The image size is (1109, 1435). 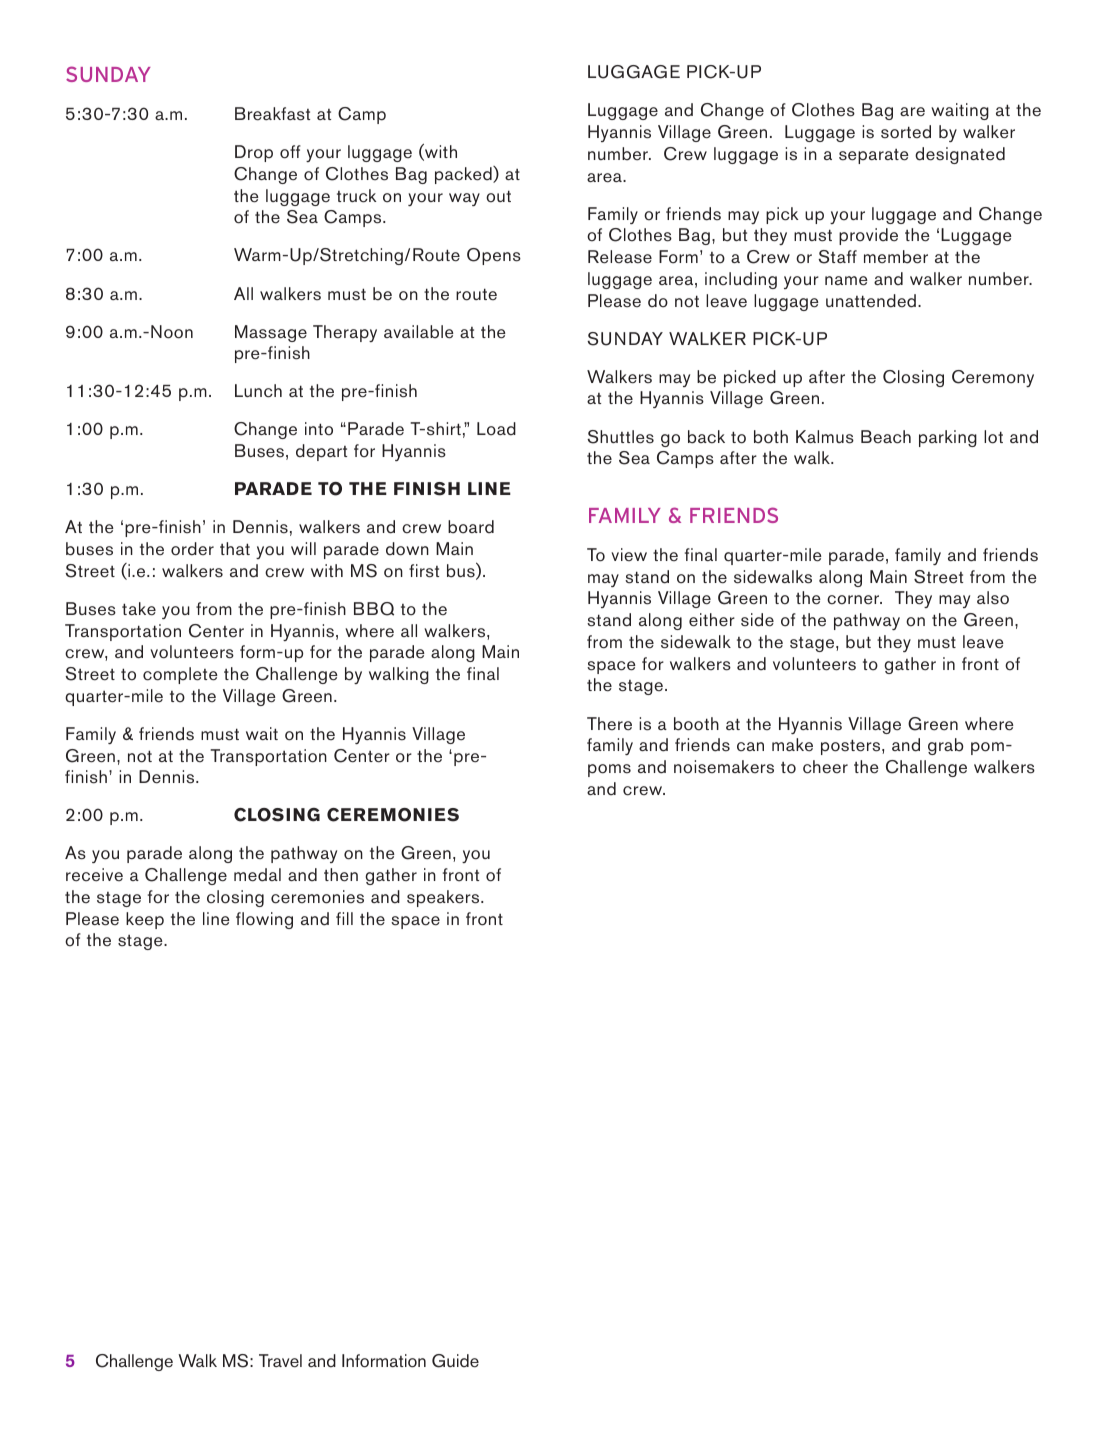 I want to click on keep, so click(x=145, y=920).
